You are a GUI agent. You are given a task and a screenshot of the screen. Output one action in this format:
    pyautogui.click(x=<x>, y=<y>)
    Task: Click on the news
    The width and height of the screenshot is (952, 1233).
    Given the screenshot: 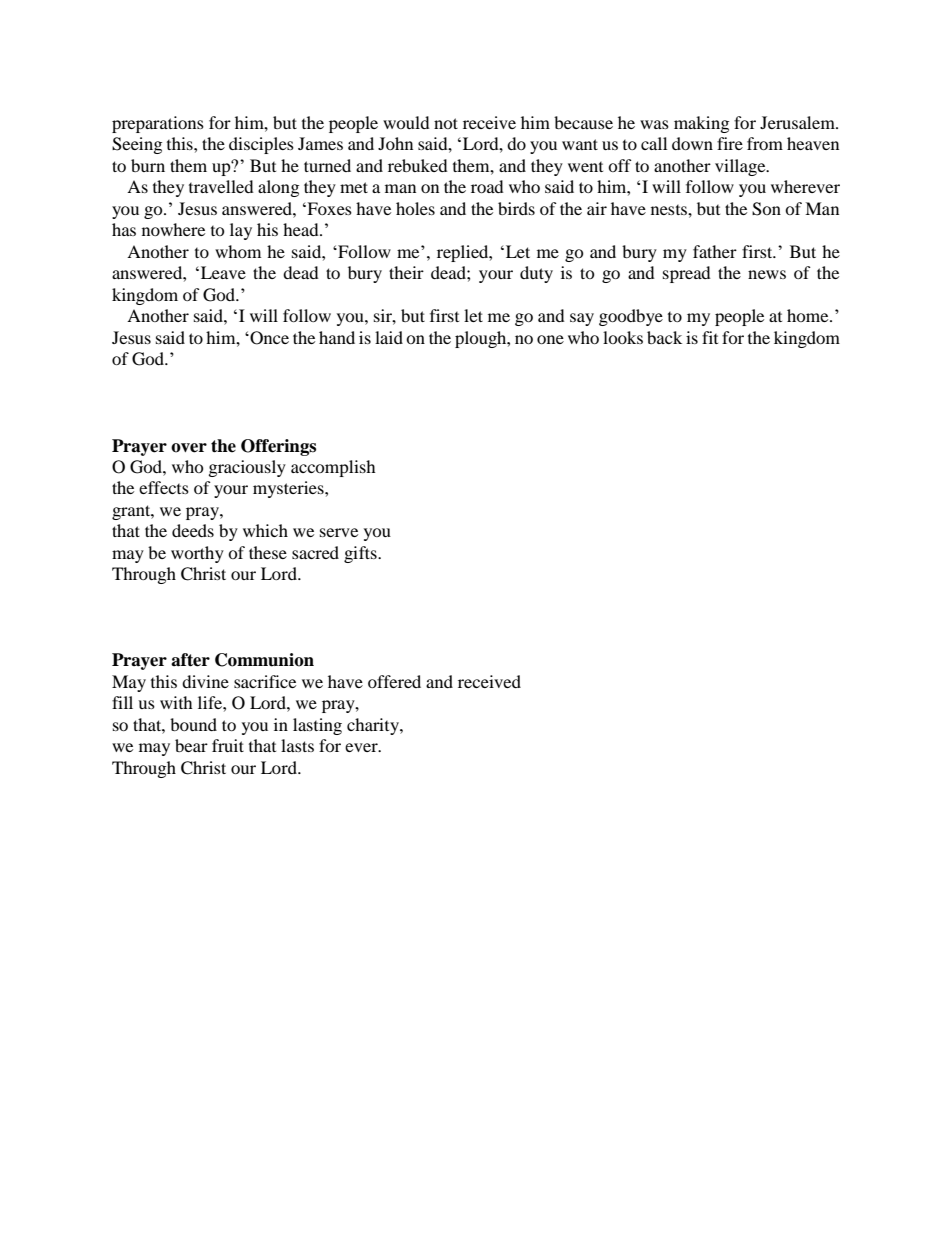 What is the action you would take?
    pyautogui.click(x=767, y=274)
